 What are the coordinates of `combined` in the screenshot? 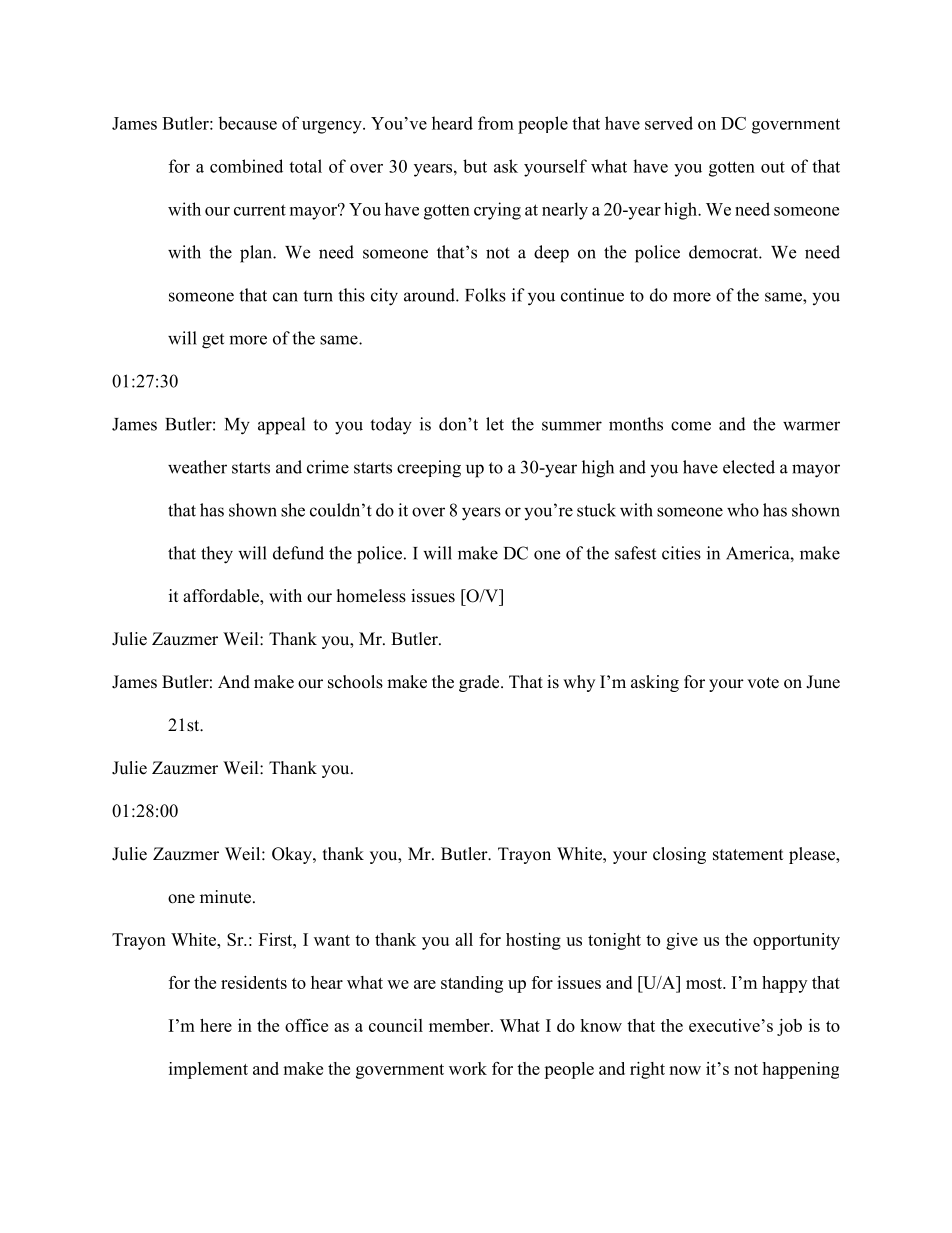 It's located at (246, 166).
